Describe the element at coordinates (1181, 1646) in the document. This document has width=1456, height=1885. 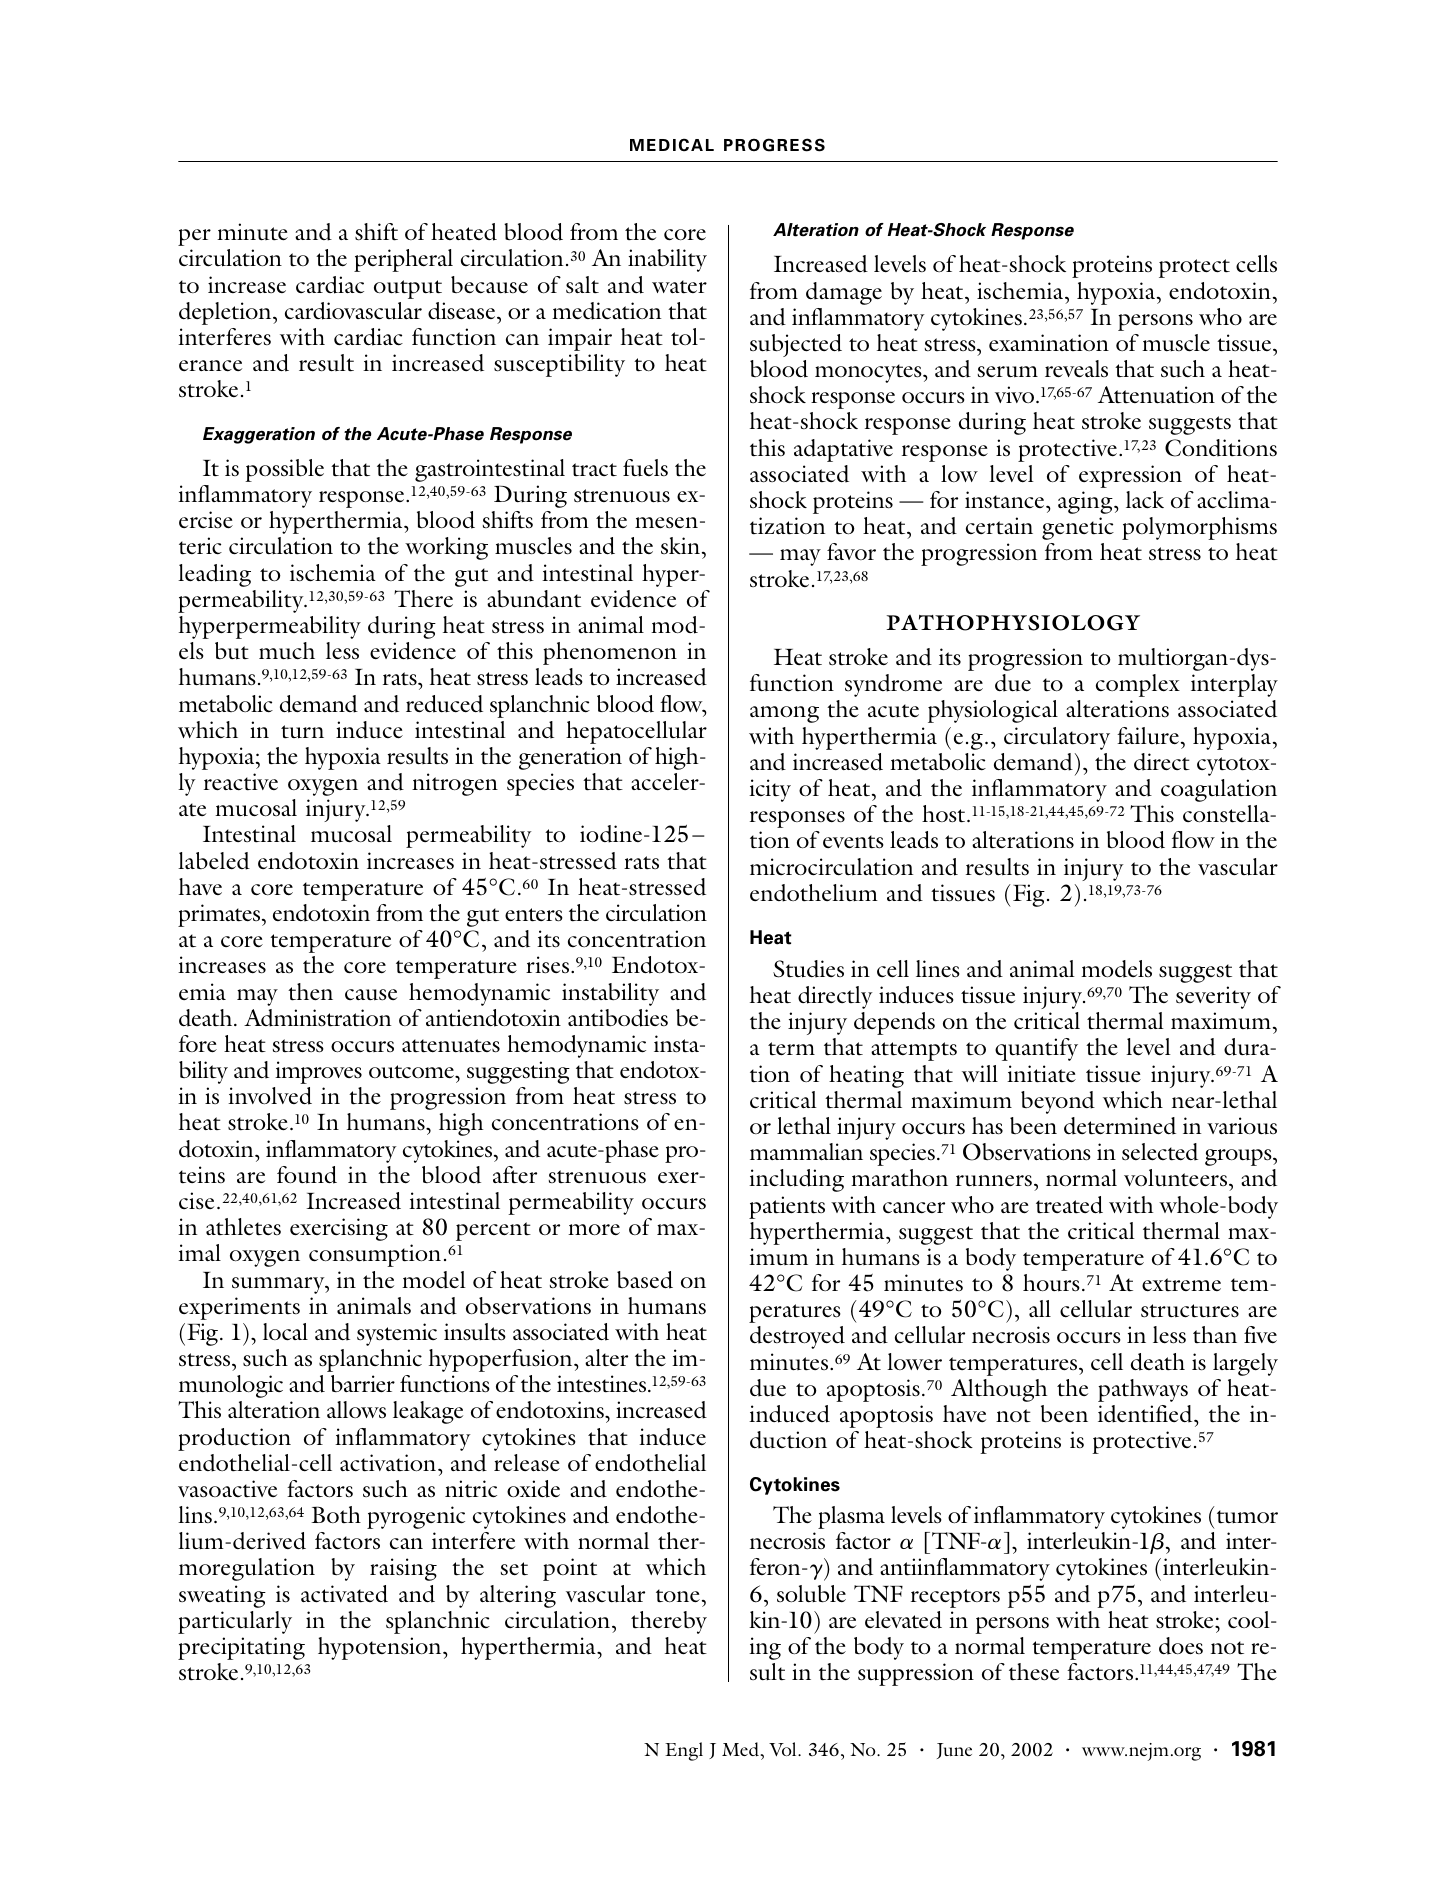
I see `does` at that location.
